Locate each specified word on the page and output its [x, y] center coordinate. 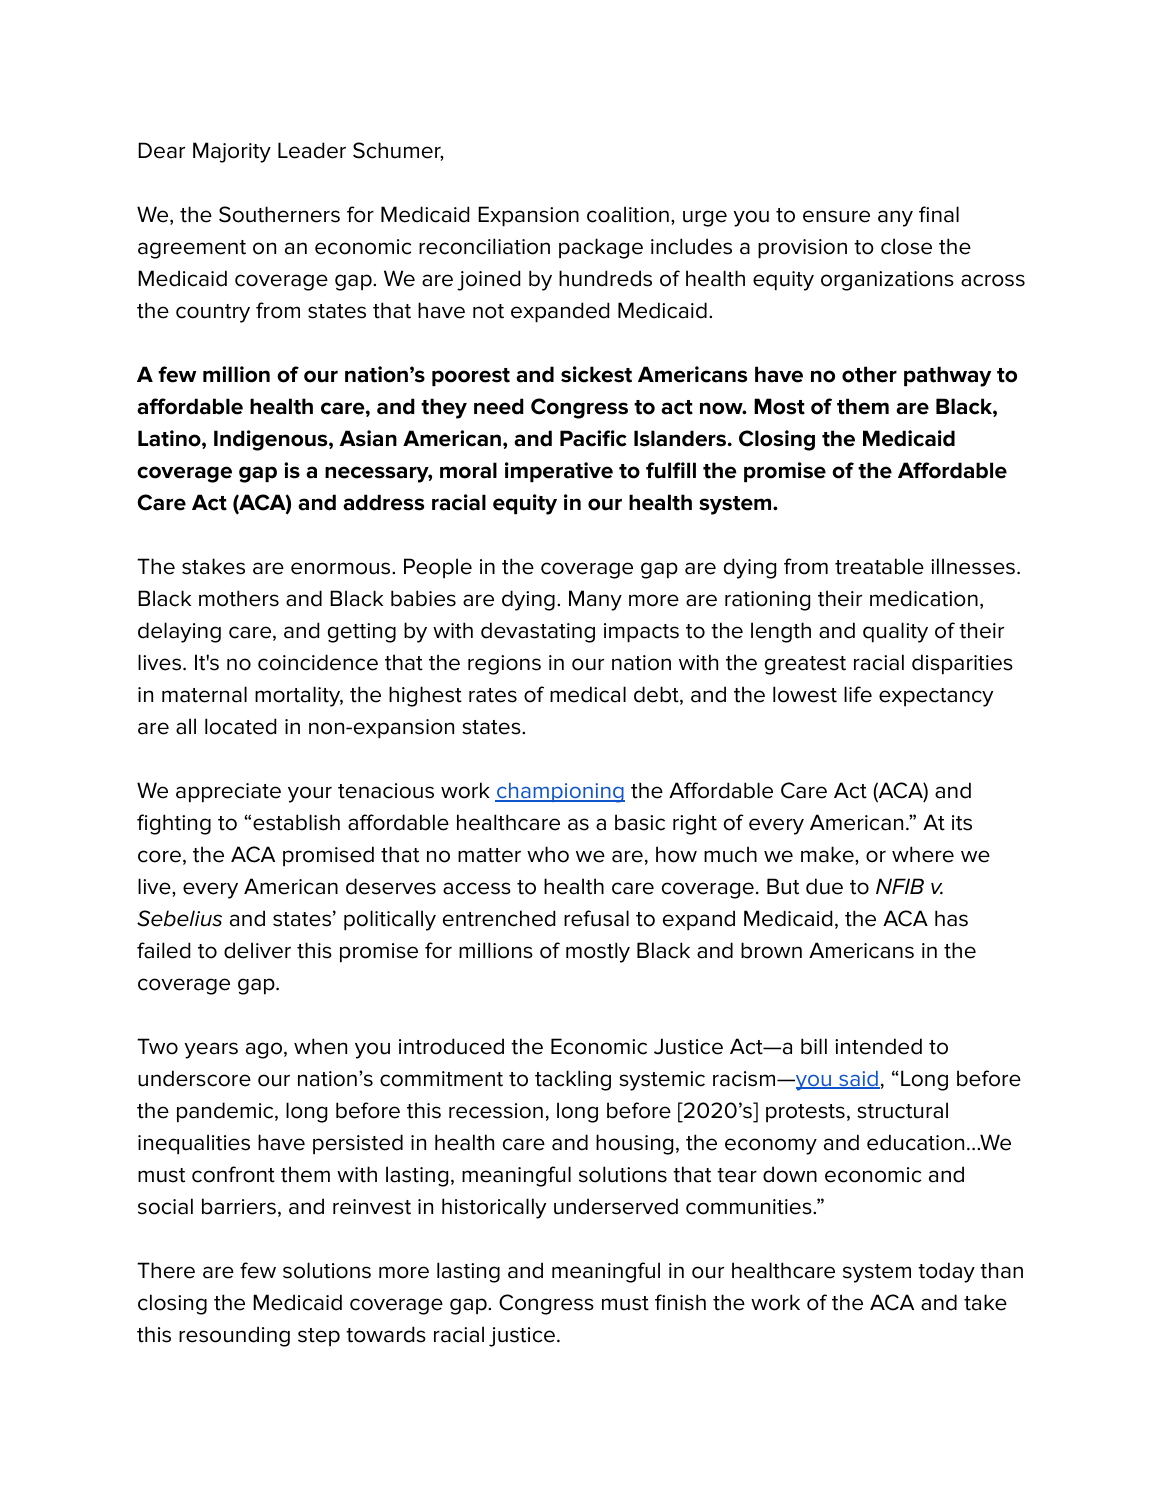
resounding [234, 1336]
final [939, 214]
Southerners [279, 214]
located [240, 726]
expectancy [936, 697]
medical [588, 694]
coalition [628, 214]
